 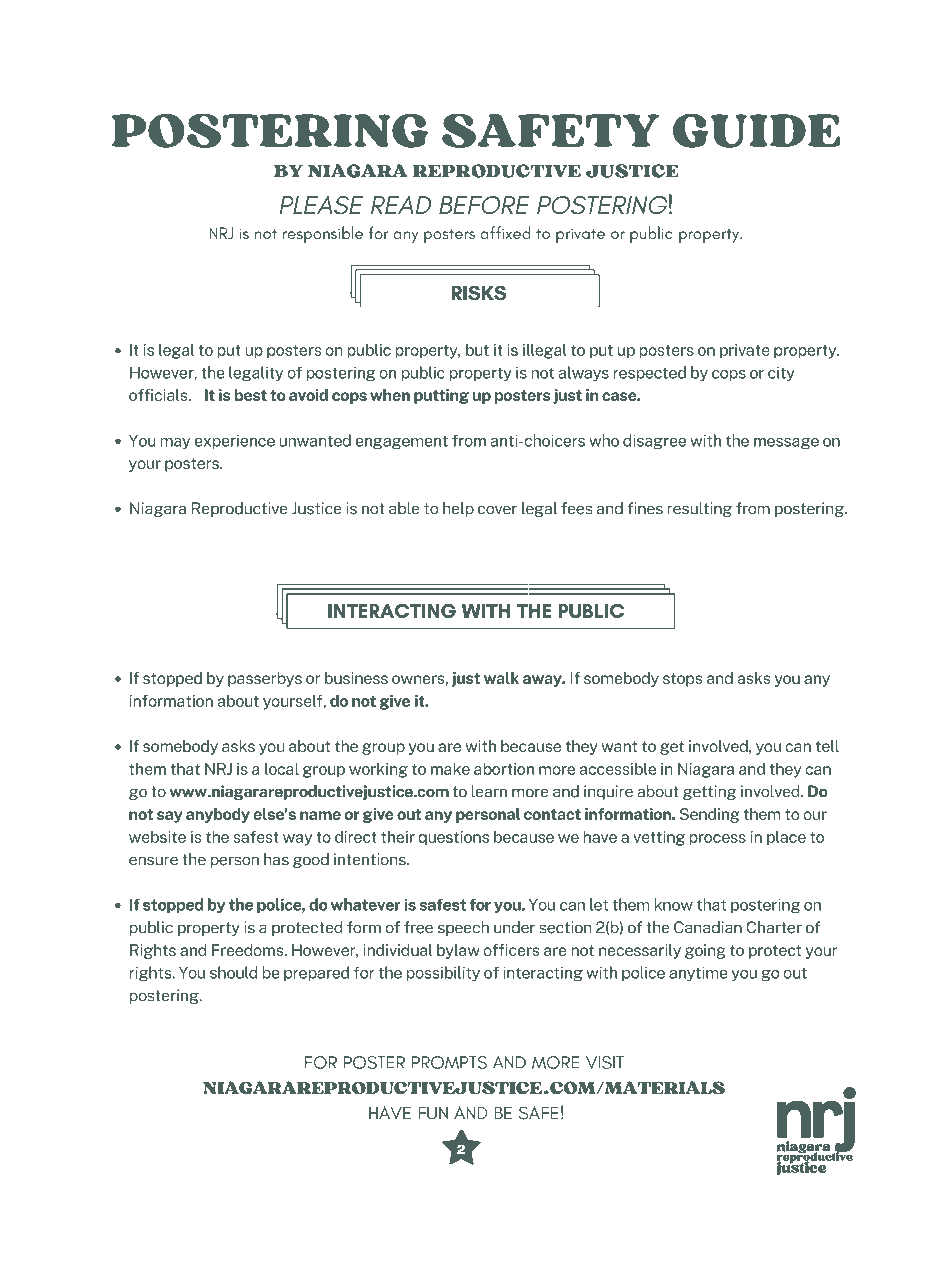 What do you see at coordinates (501, 678) in the screenshot?
I see `walk` at bounding box center [501, 678].
